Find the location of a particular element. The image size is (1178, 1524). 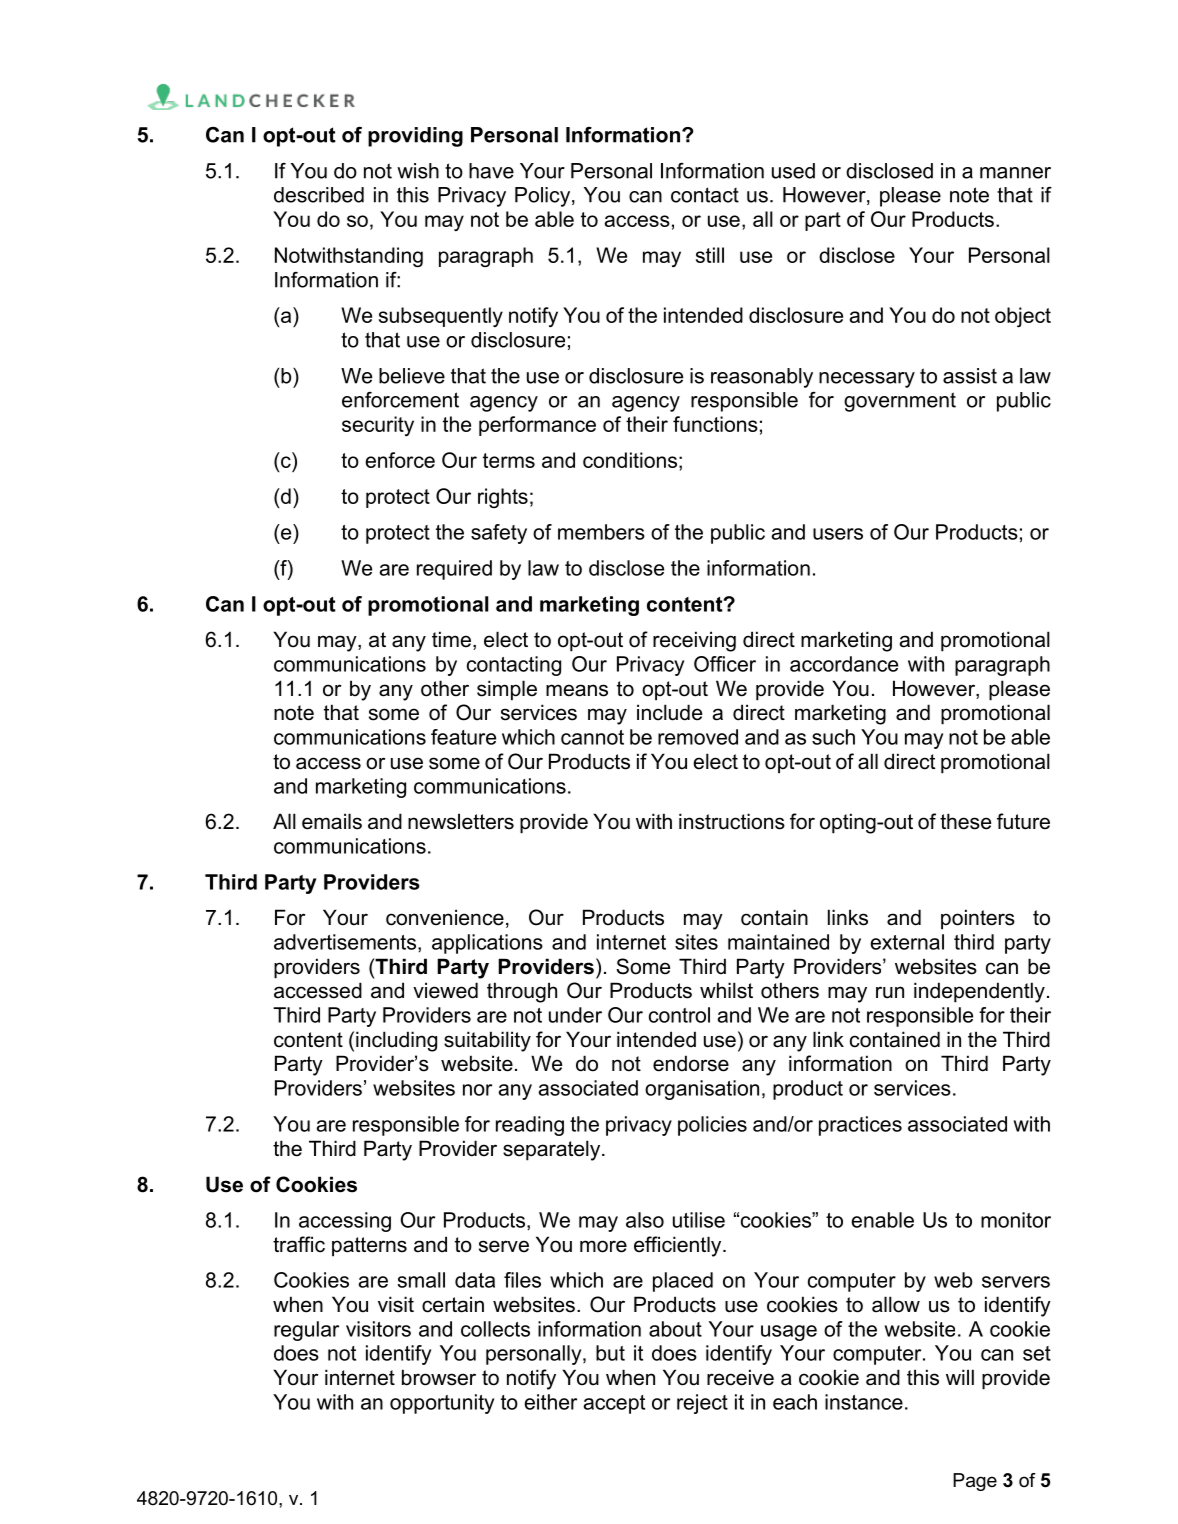

opportunity is located at coordinates (442, 1404).
